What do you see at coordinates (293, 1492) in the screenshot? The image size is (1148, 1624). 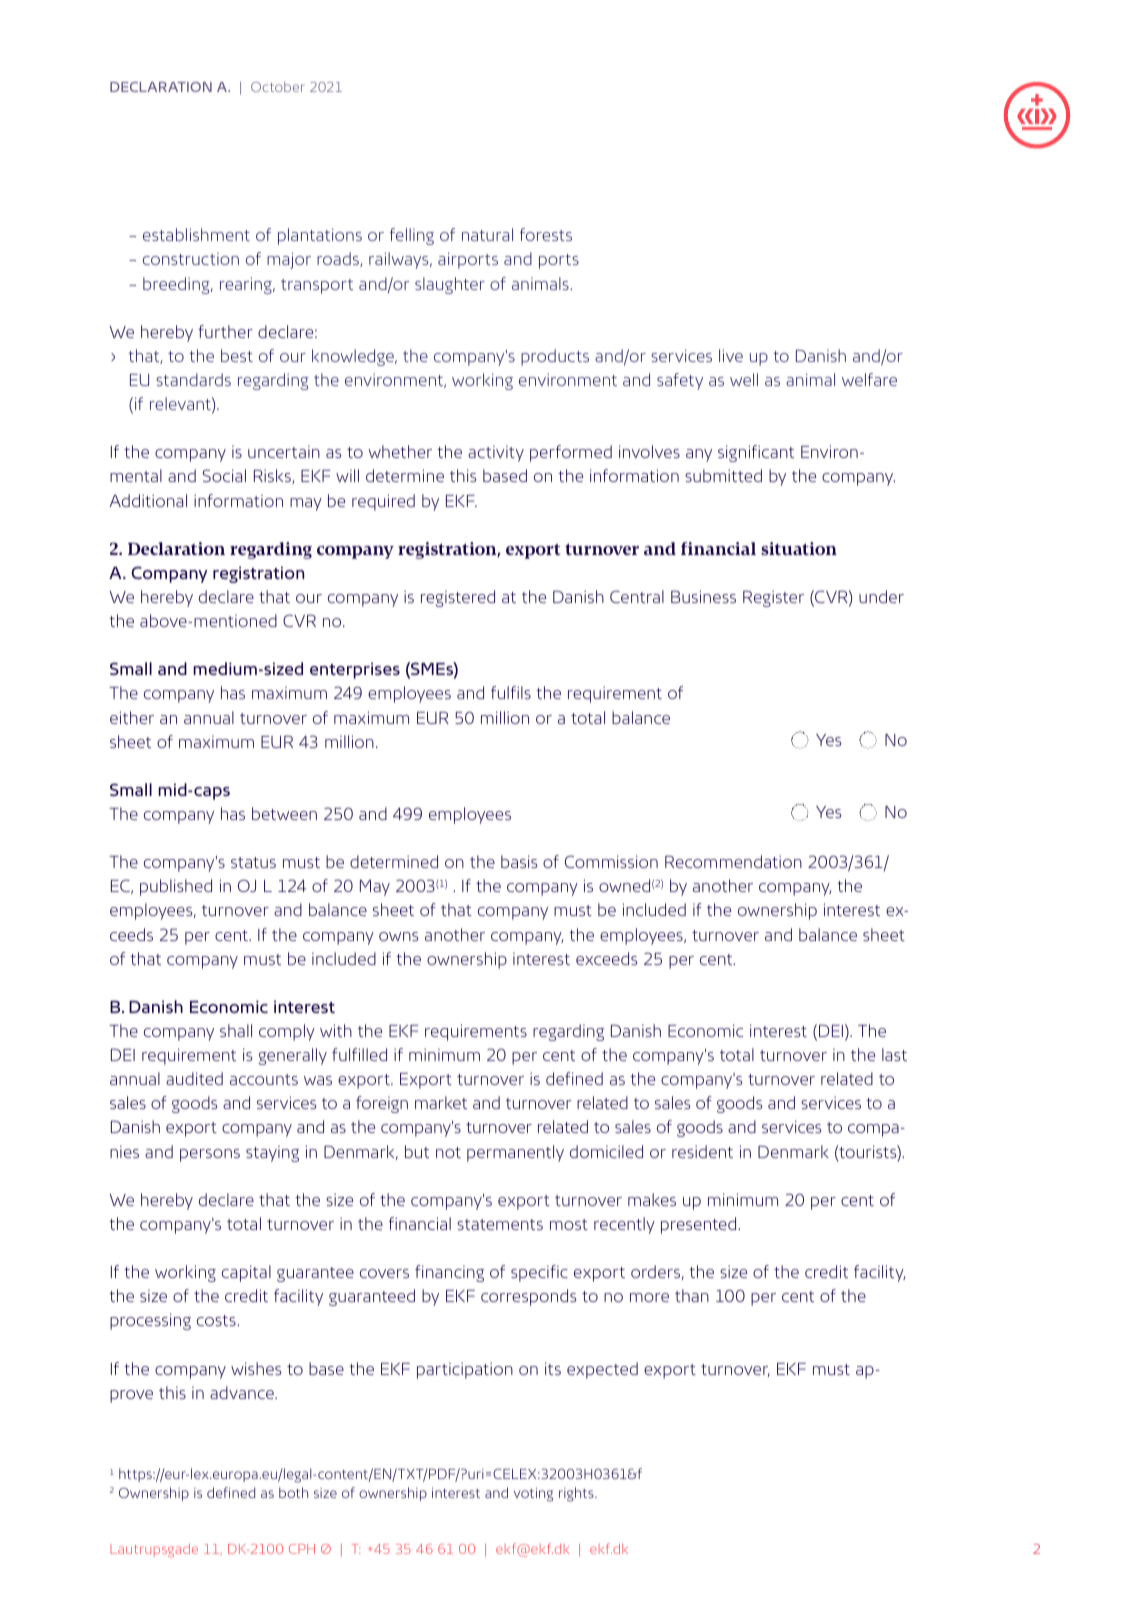 I see `both` at bounding box center [293, 1492].
